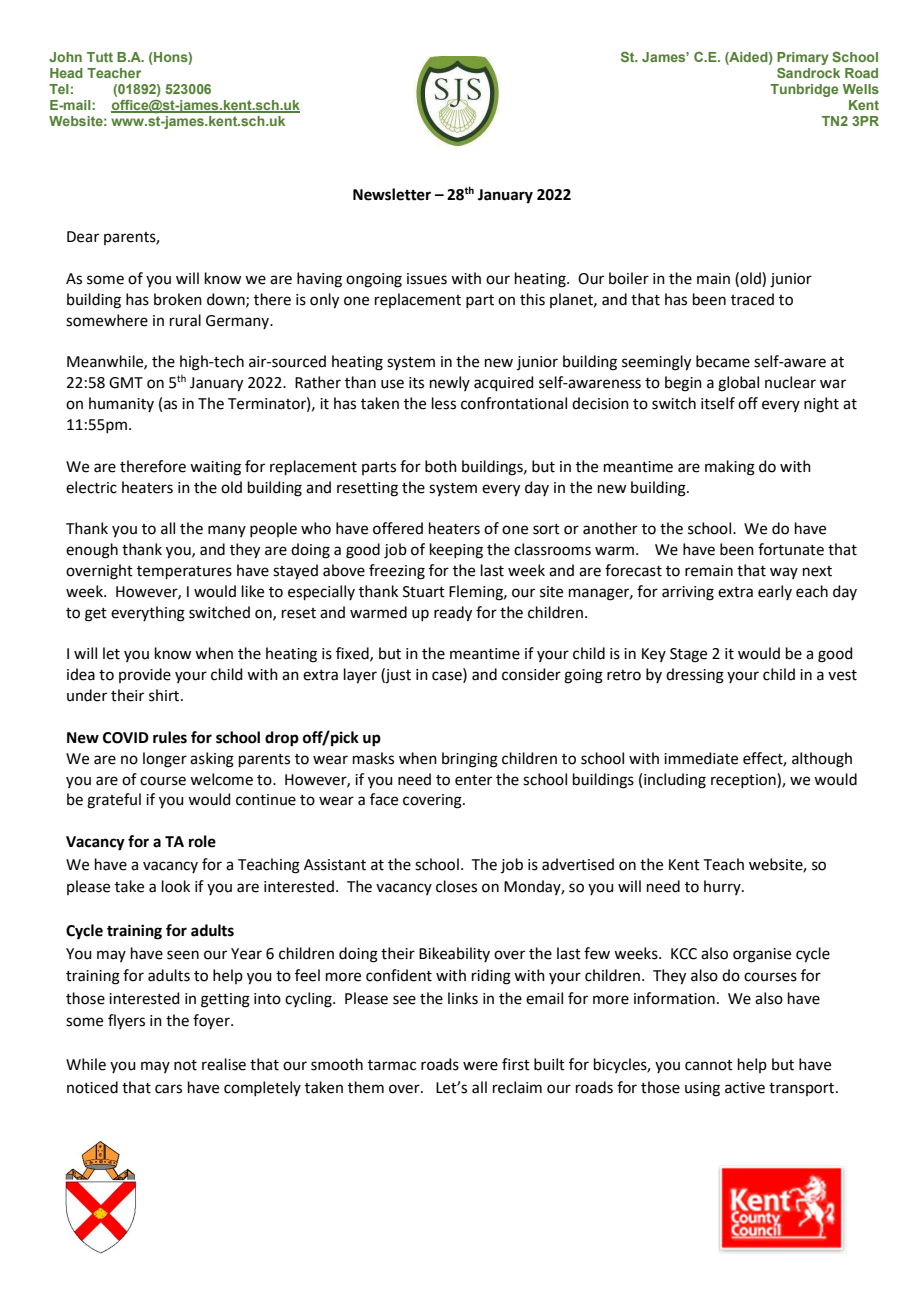 This page has width=924, height=1308. What do you see at coordinates (168, 1089) in the page?
I see `cars` at bounding box center [168, 1089].
